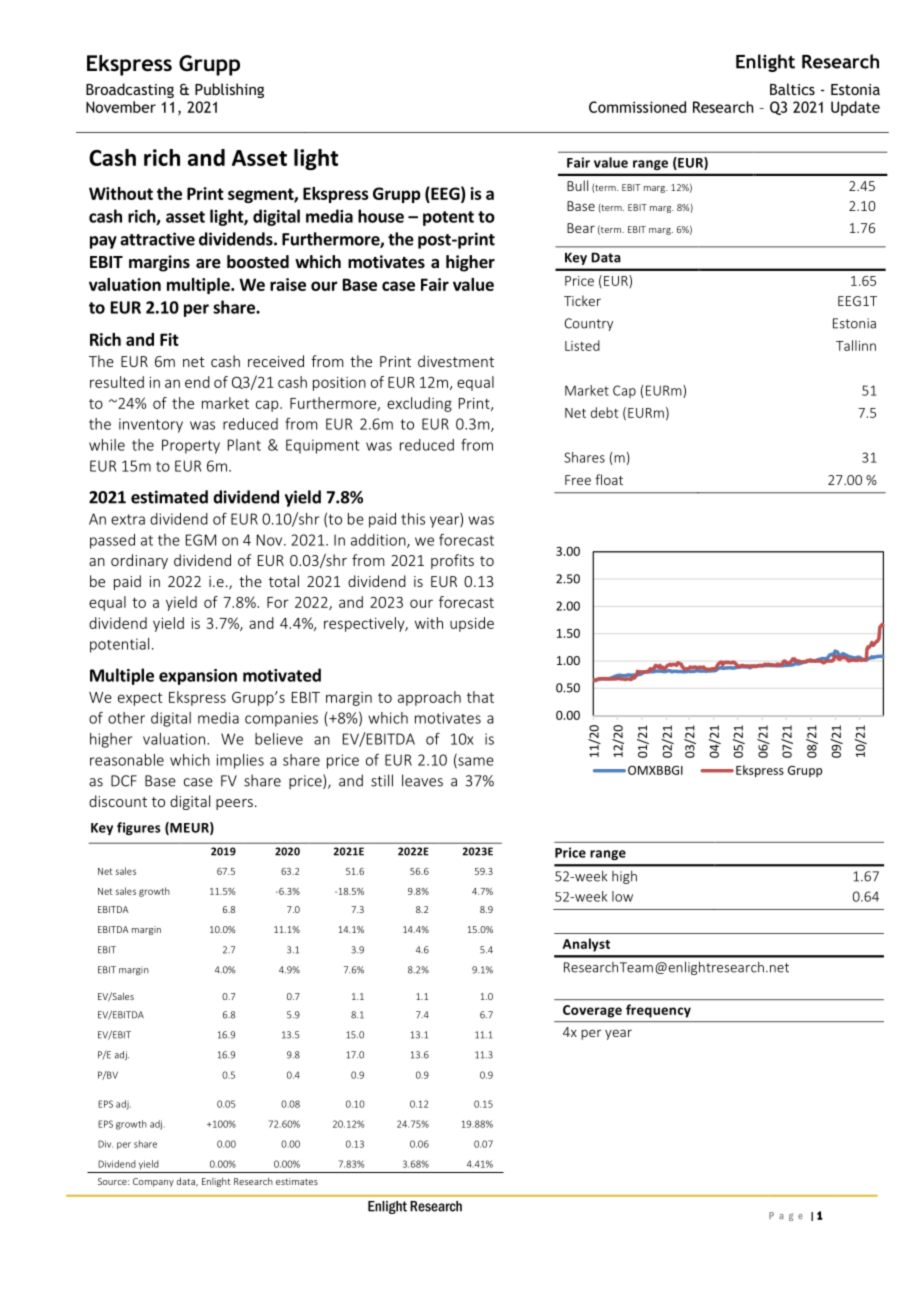 The image size is (924, 1308). Describe the element at coordinates (139, 828) in the screenshot. I see `figures` at that location.
